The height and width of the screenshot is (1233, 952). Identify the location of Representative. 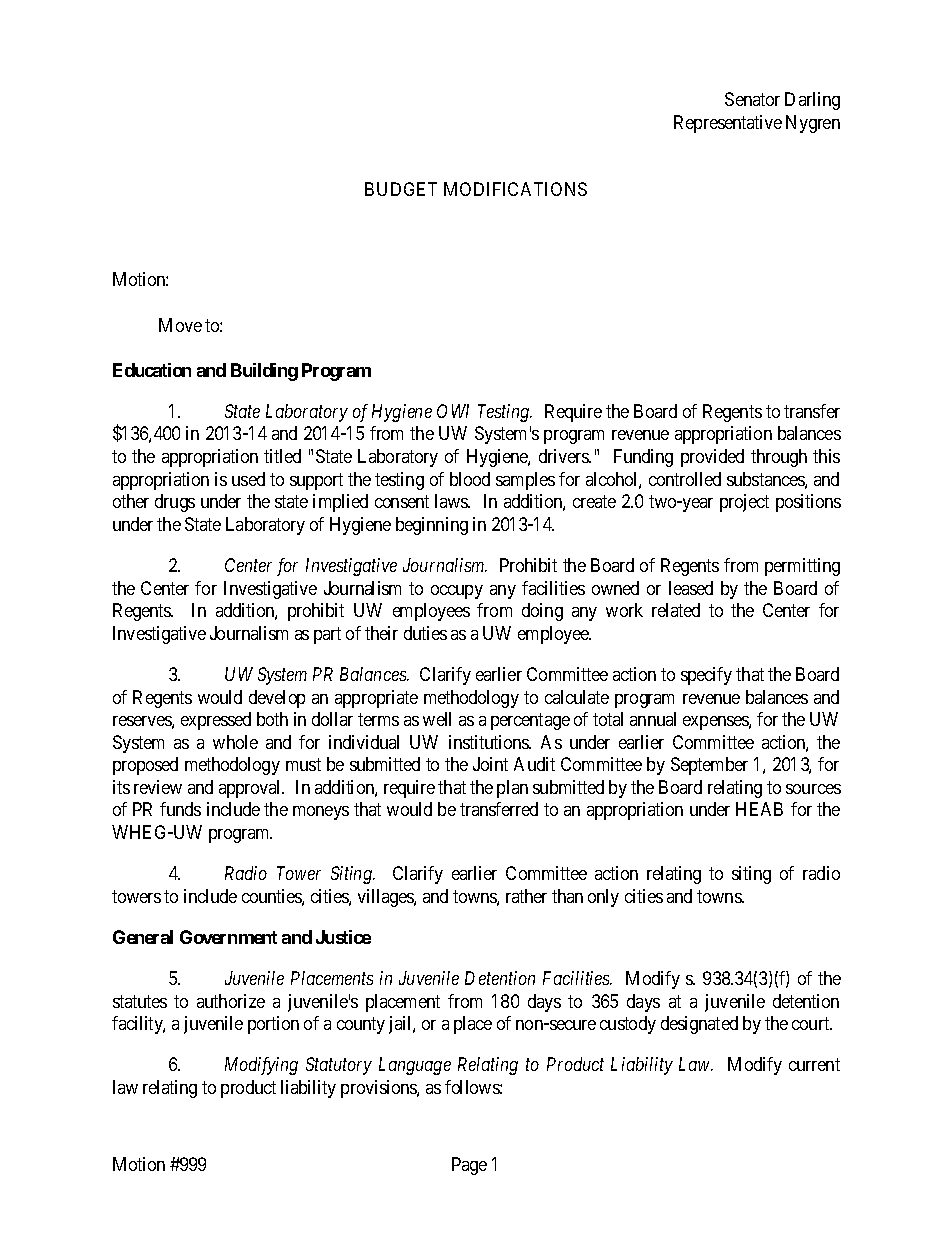
(728, 124).
